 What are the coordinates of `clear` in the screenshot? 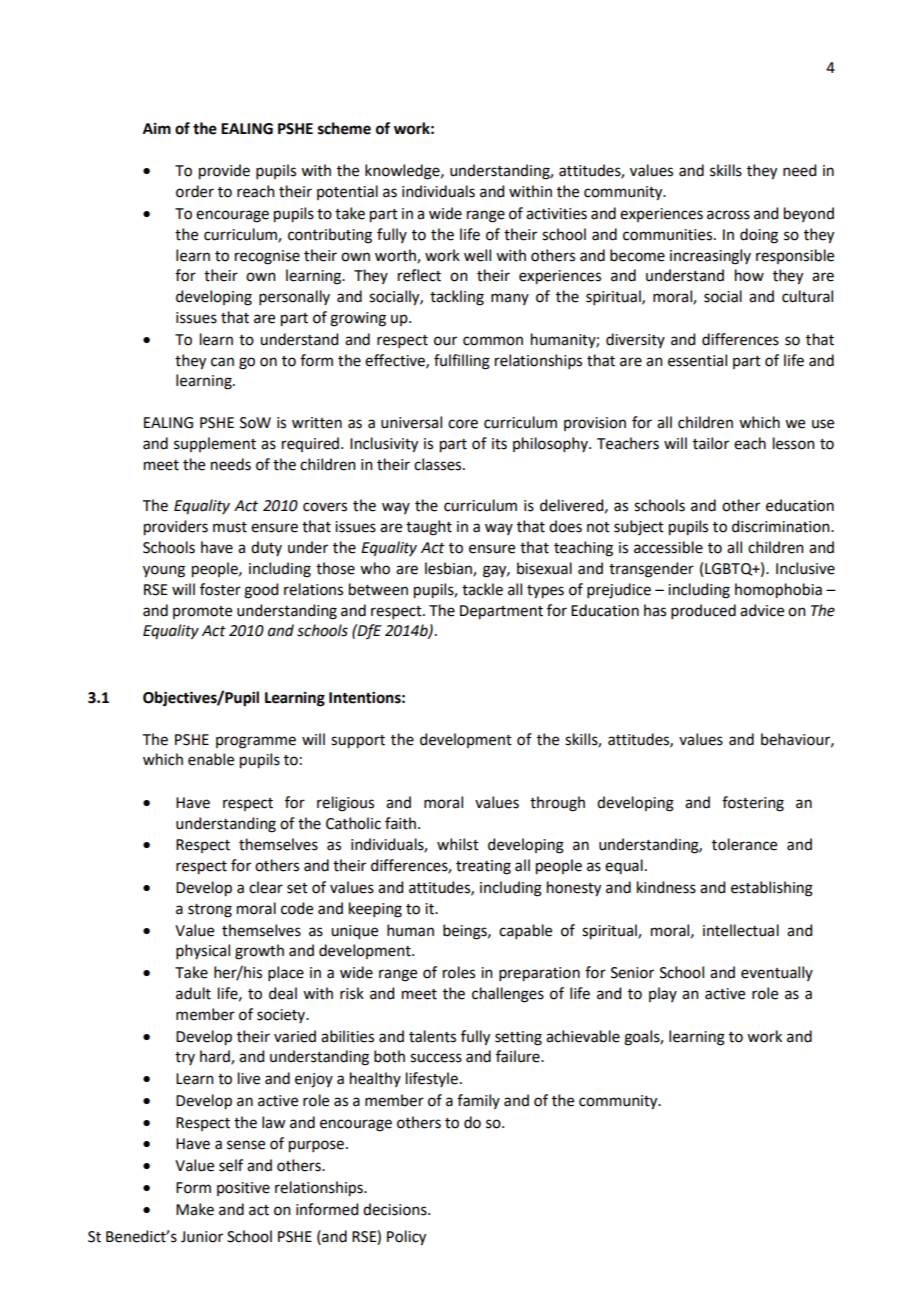 It's located at (266, 887).
